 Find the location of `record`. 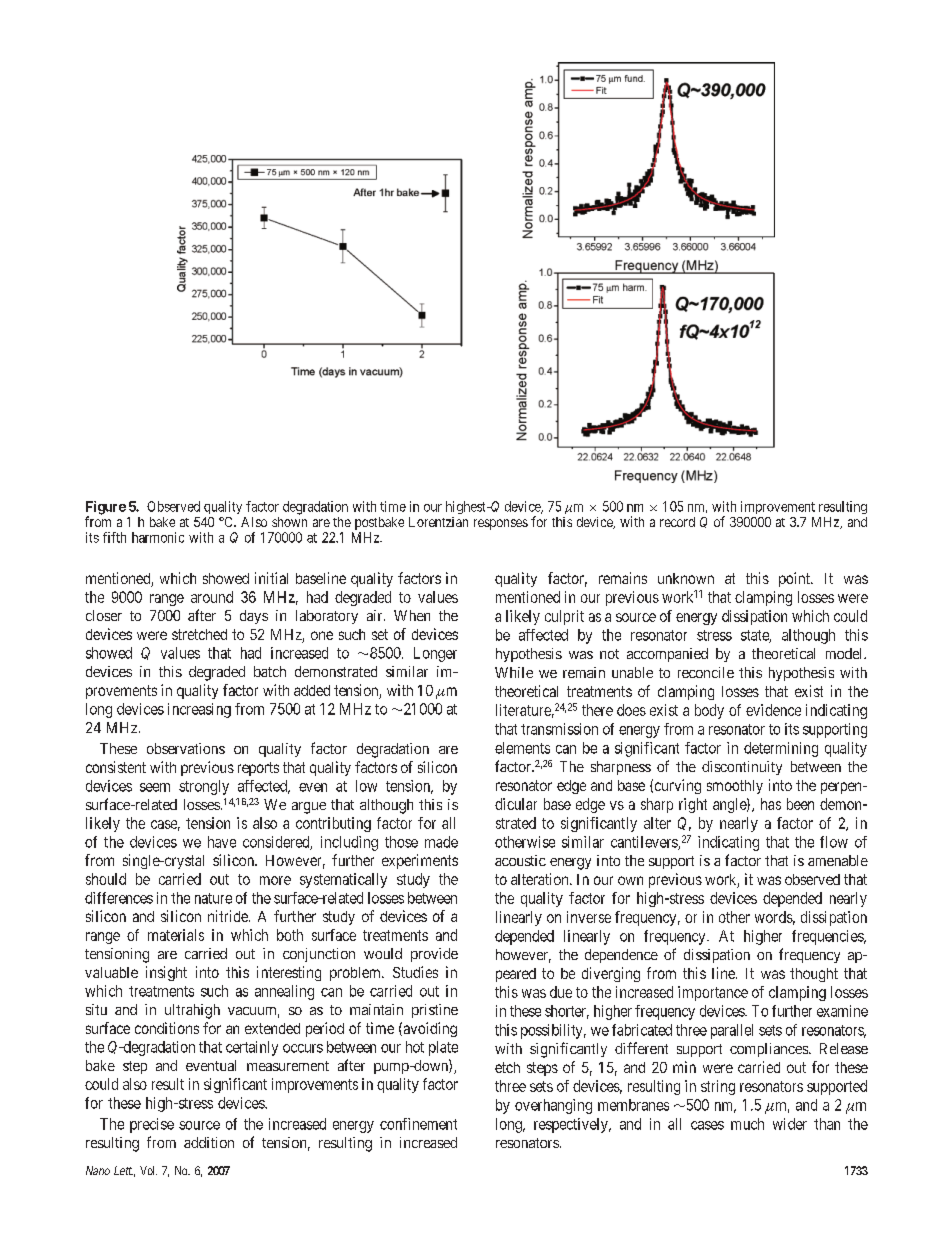

record is located at coordinates (677, 522).
